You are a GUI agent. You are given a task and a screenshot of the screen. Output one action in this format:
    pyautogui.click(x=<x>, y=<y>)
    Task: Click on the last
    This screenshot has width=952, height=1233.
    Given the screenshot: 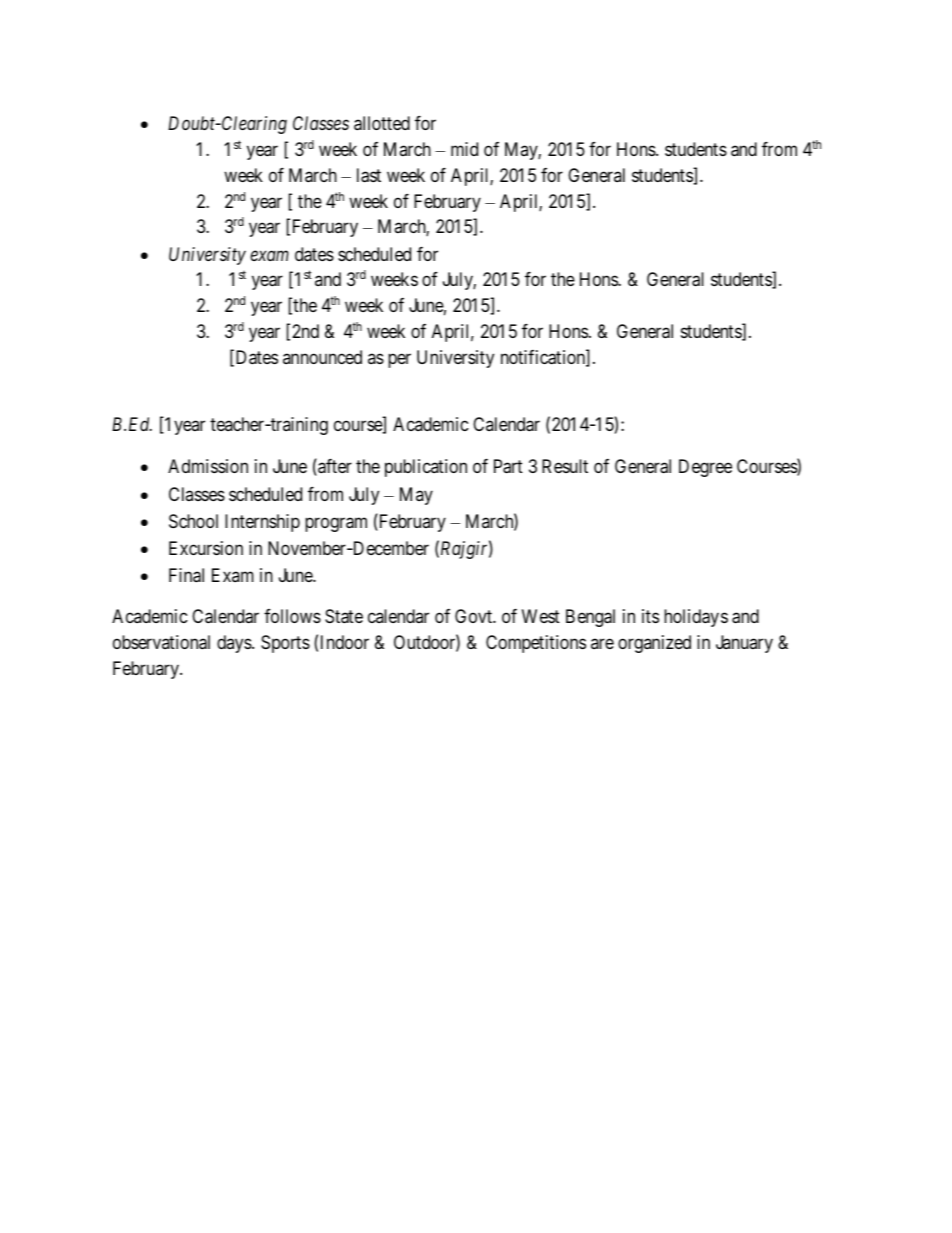 What is the action you would take?
    pyautogui.click(x=369, y=175)
